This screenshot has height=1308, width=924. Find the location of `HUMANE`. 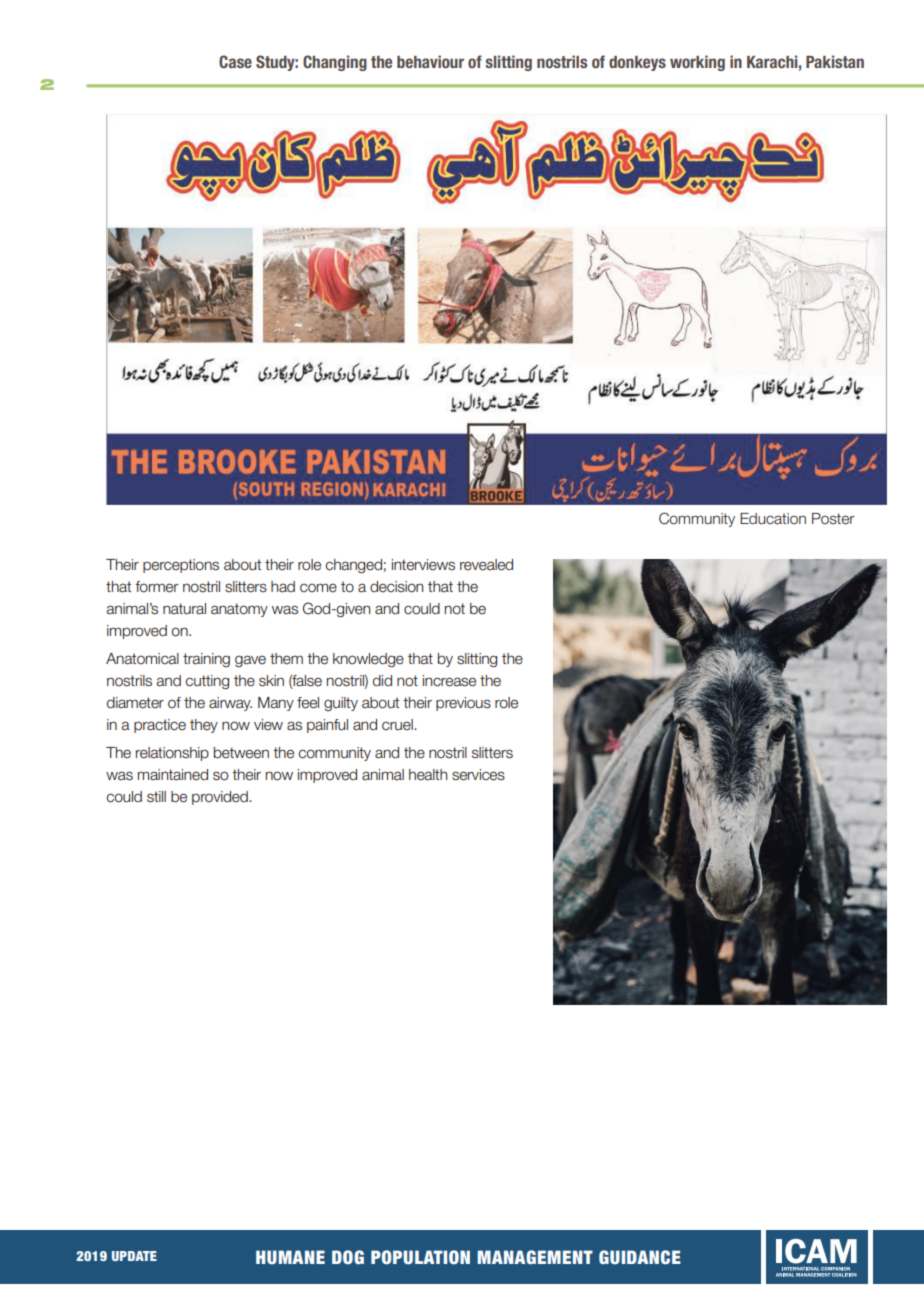

HUMANE is located at coordinates (290, 1257).
